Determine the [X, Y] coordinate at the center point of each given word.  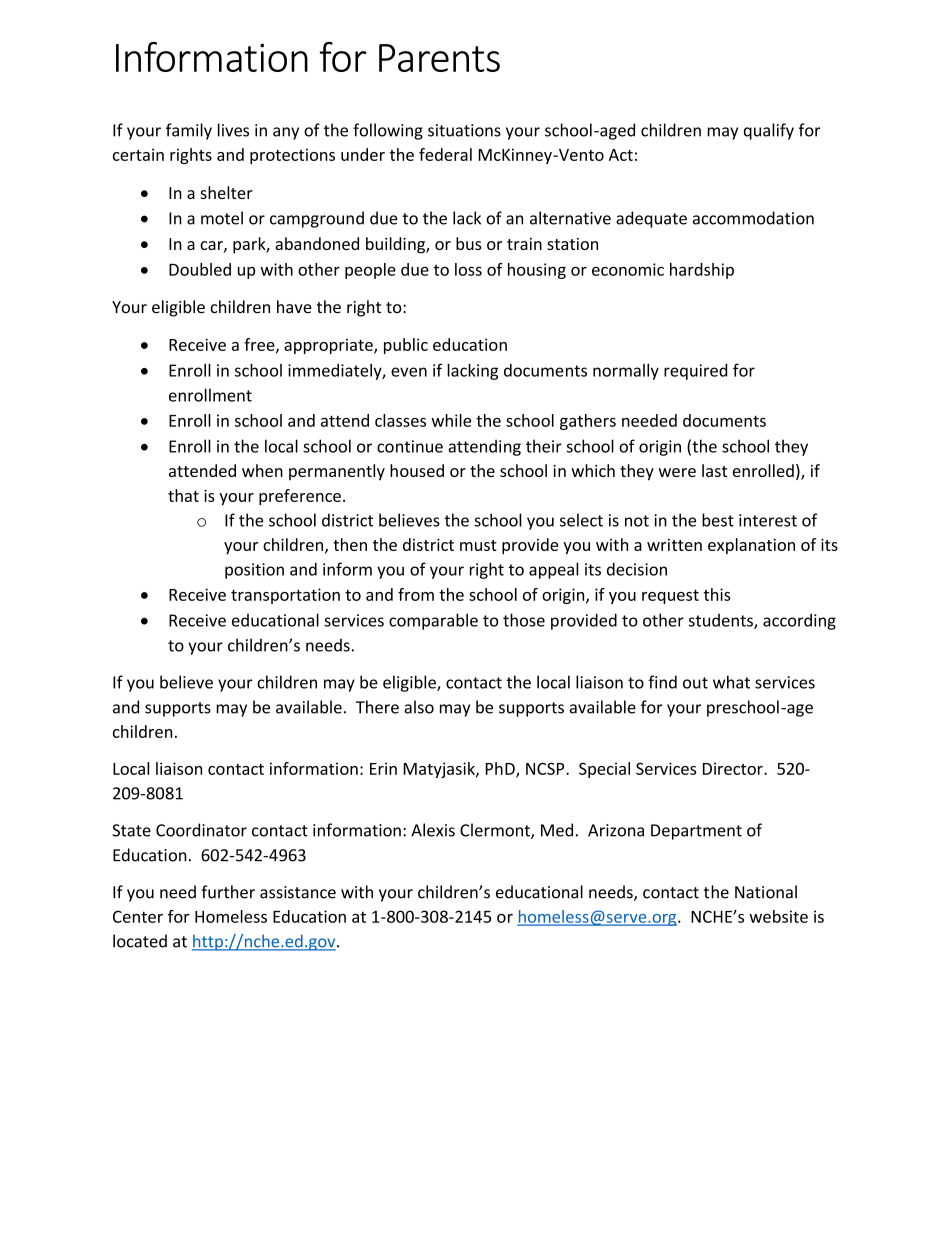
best [718, 520]
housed [417, 470]
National [766, 892]
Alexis [433, 830]
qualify [769, 131]
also [419, 707]
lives [233, 130]
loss [468, 269]
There [377, 707]
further [228, 892]
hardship [702, 271]
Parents [439, 58]
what [731, 682]
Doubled [200, 269]
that [183, 495]
